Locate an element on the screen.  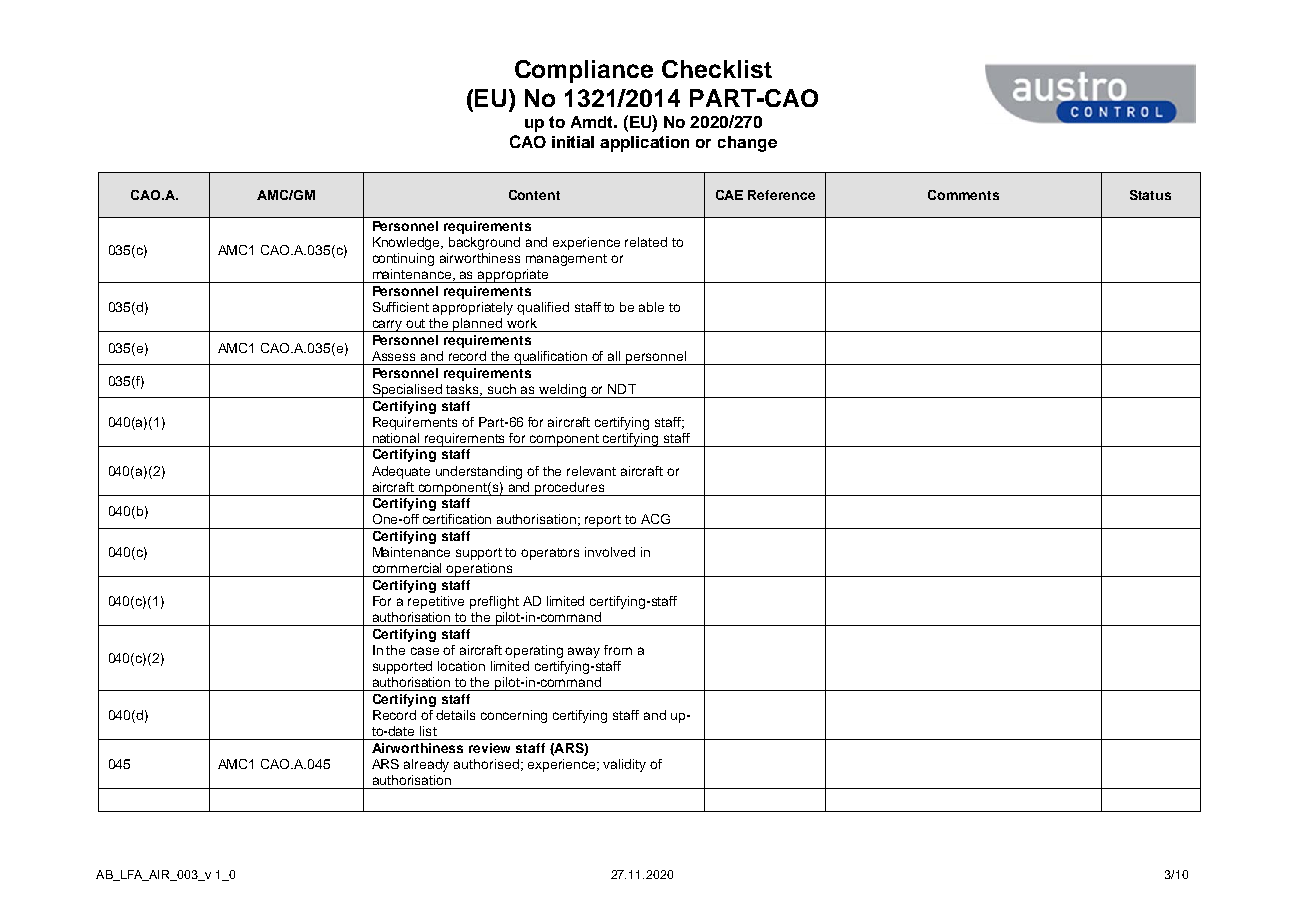
involved is located at coordinates (610, 552).
